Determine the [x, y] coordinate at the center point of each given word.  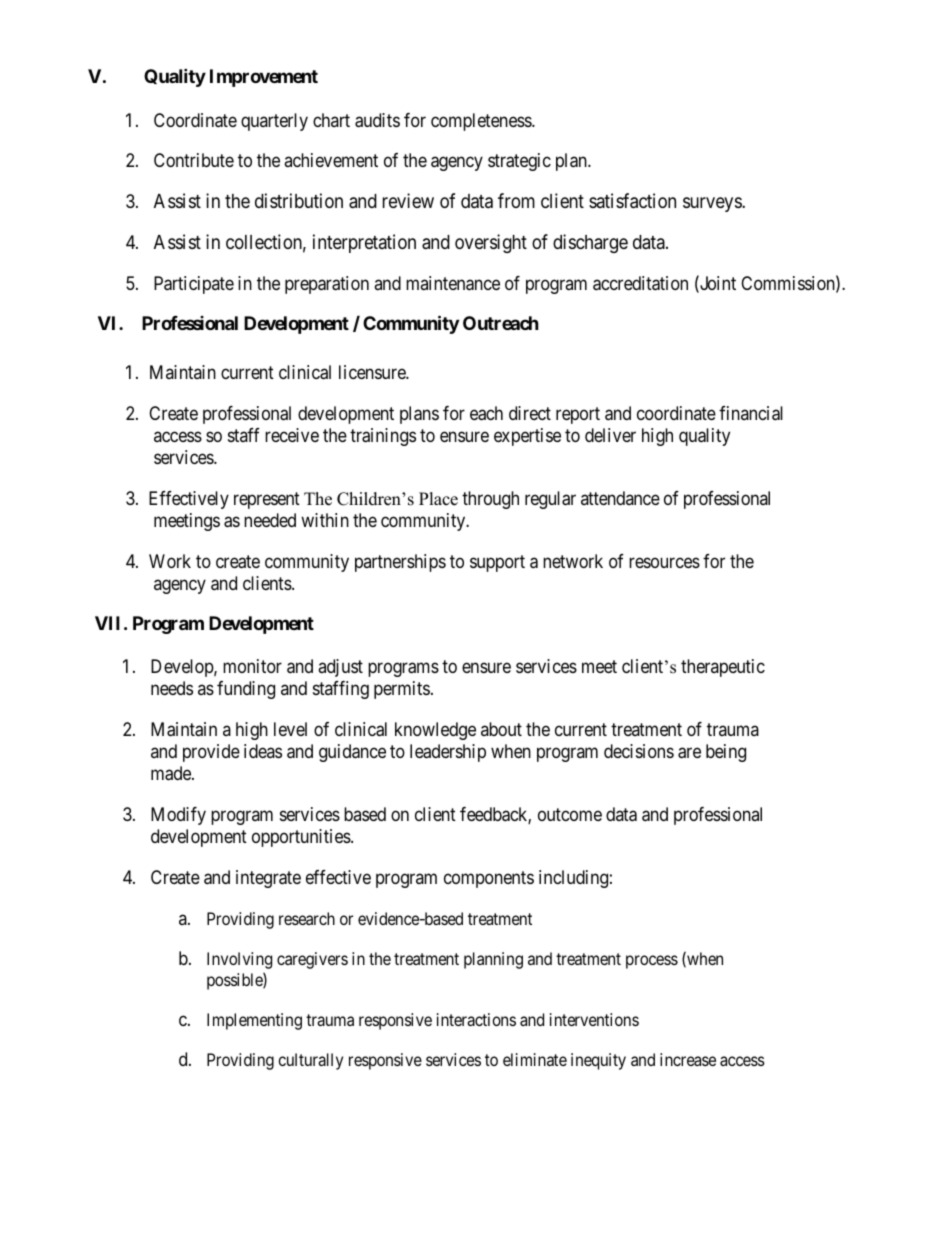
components [489, 879]
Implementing [254, 1021]
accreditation [640, 283]
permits [402, 690]
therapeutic [723, 668]
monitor [252, 666]
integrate [268, 879]
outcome [570, 814]
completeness [482, 122]
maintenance [453, 283]
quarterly [274, 122]
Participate [194, 285]
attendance [620, 498]
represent [267, 500]
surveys [713, 204]
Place [438, 499]
